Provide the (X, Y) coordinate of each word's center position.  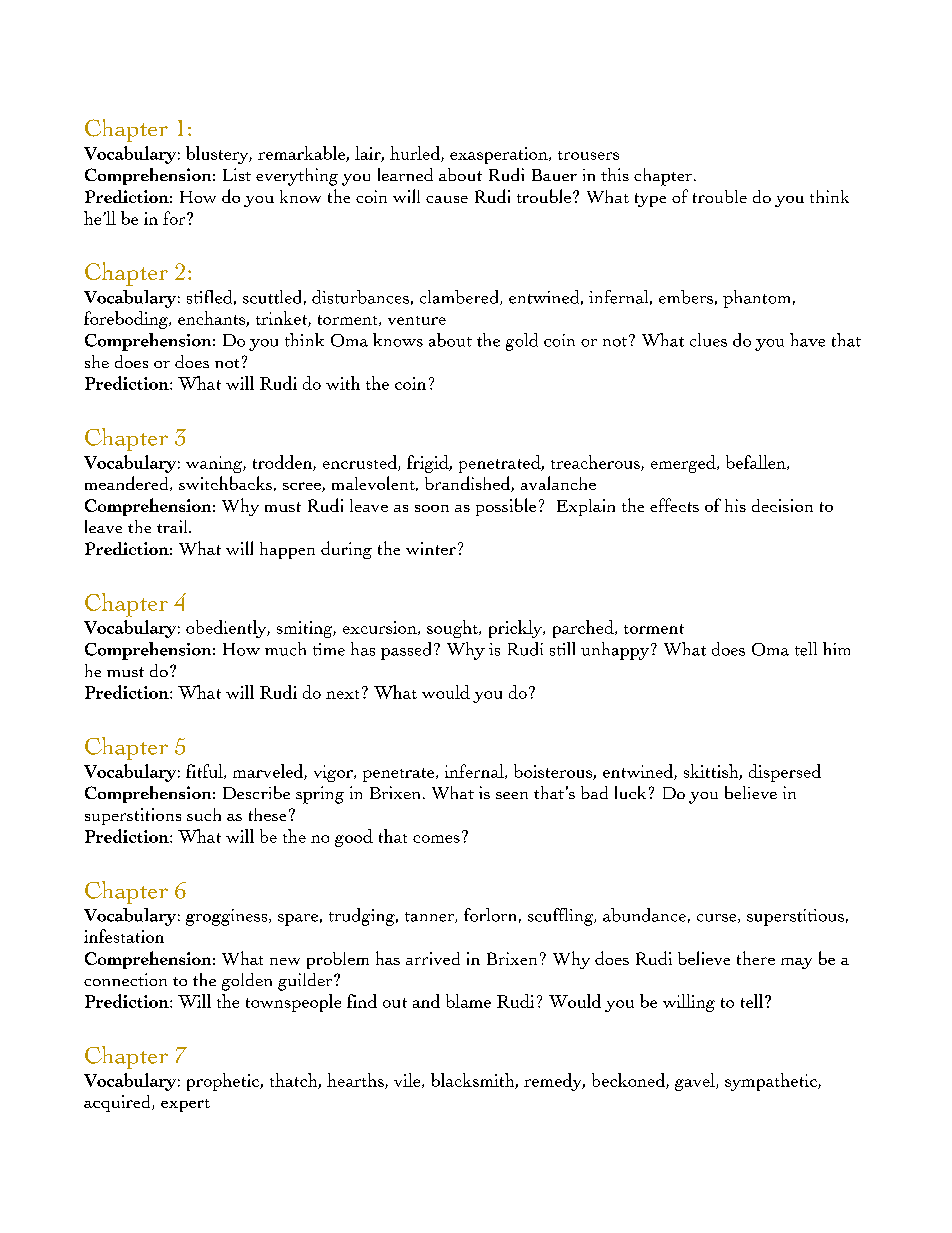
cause (447, 199)
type (650, 200)
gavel (696, 1082)
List (237, 174)
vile (408, 1080)
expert (185, 1105)
